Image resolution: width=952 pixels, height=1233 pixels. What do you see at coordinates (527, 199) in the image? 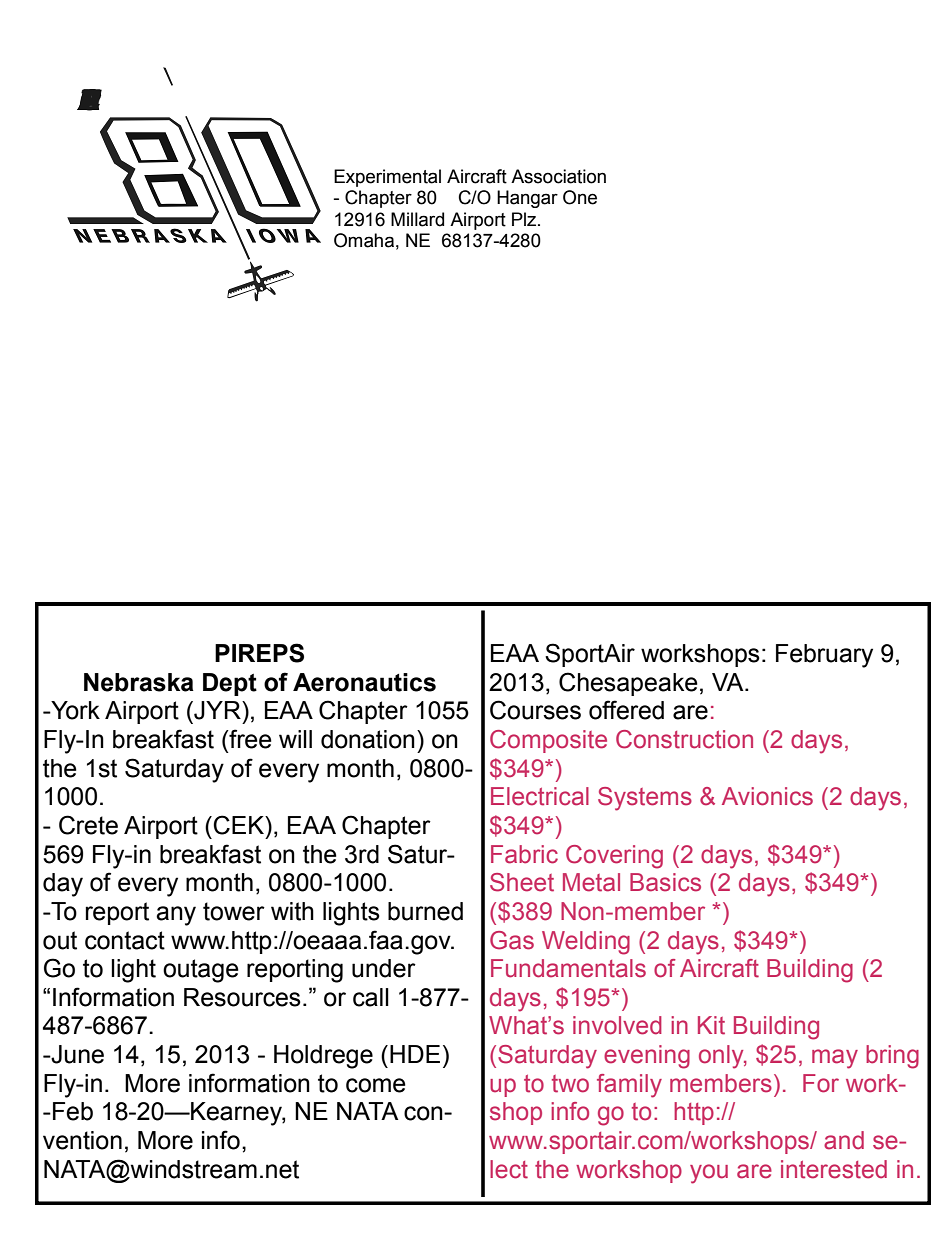
I see `Hangar` at bounding box center [527, 199].
